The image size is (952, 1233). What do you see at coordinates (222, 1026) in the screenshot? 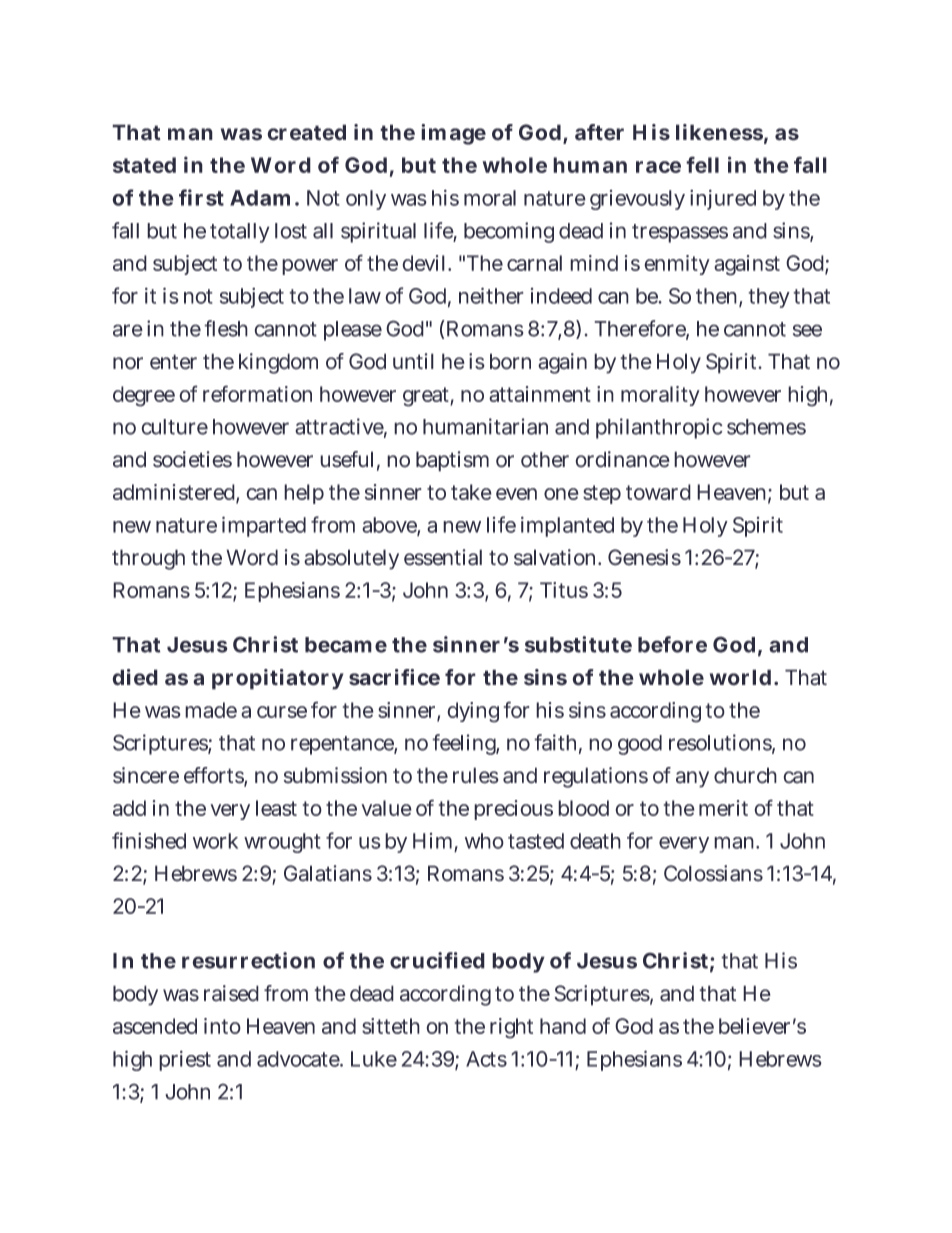
I see `into` at bounding box center [222, 1026].
